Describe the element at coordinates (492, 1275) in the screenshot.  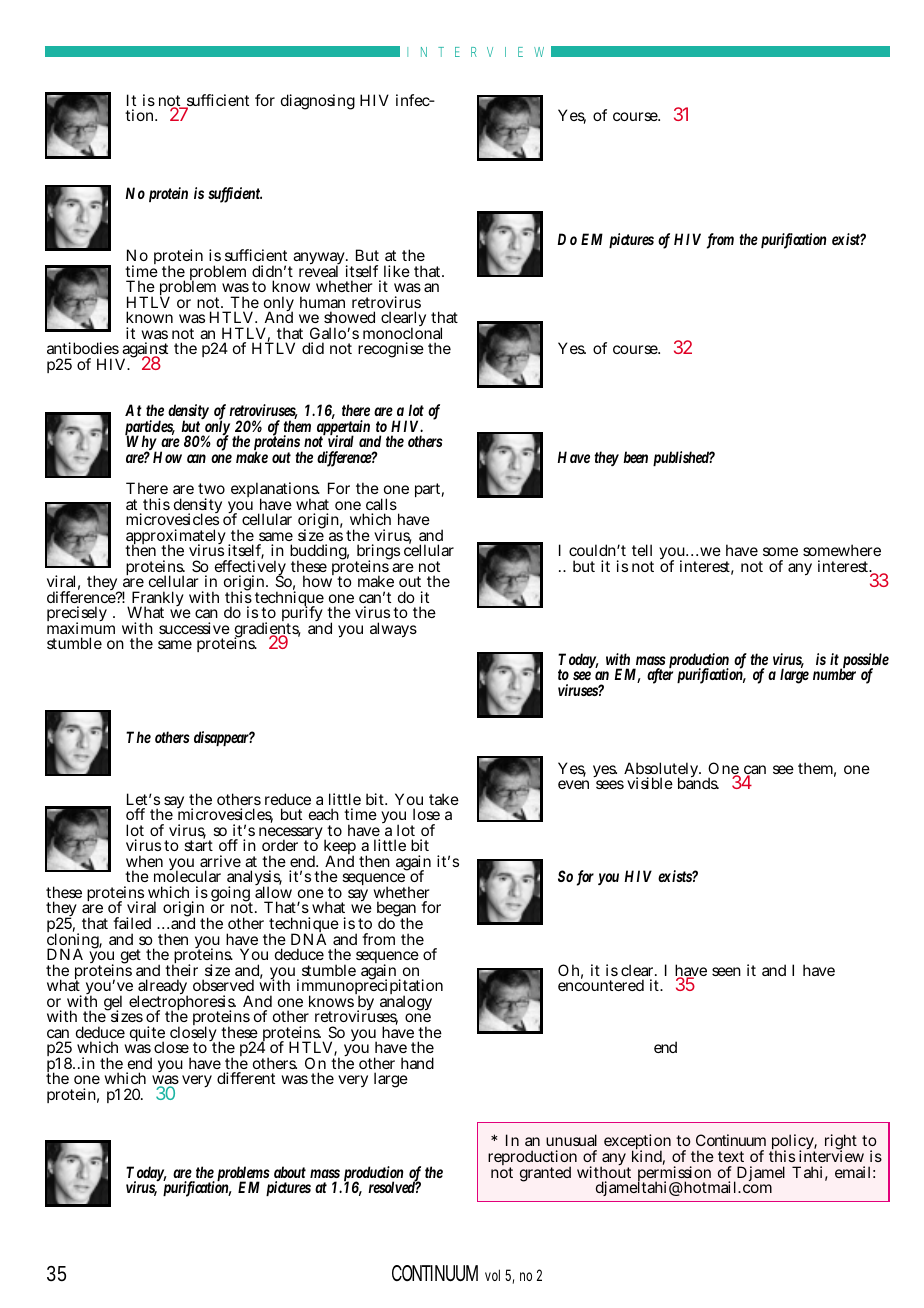
I see `vol` at that location.
